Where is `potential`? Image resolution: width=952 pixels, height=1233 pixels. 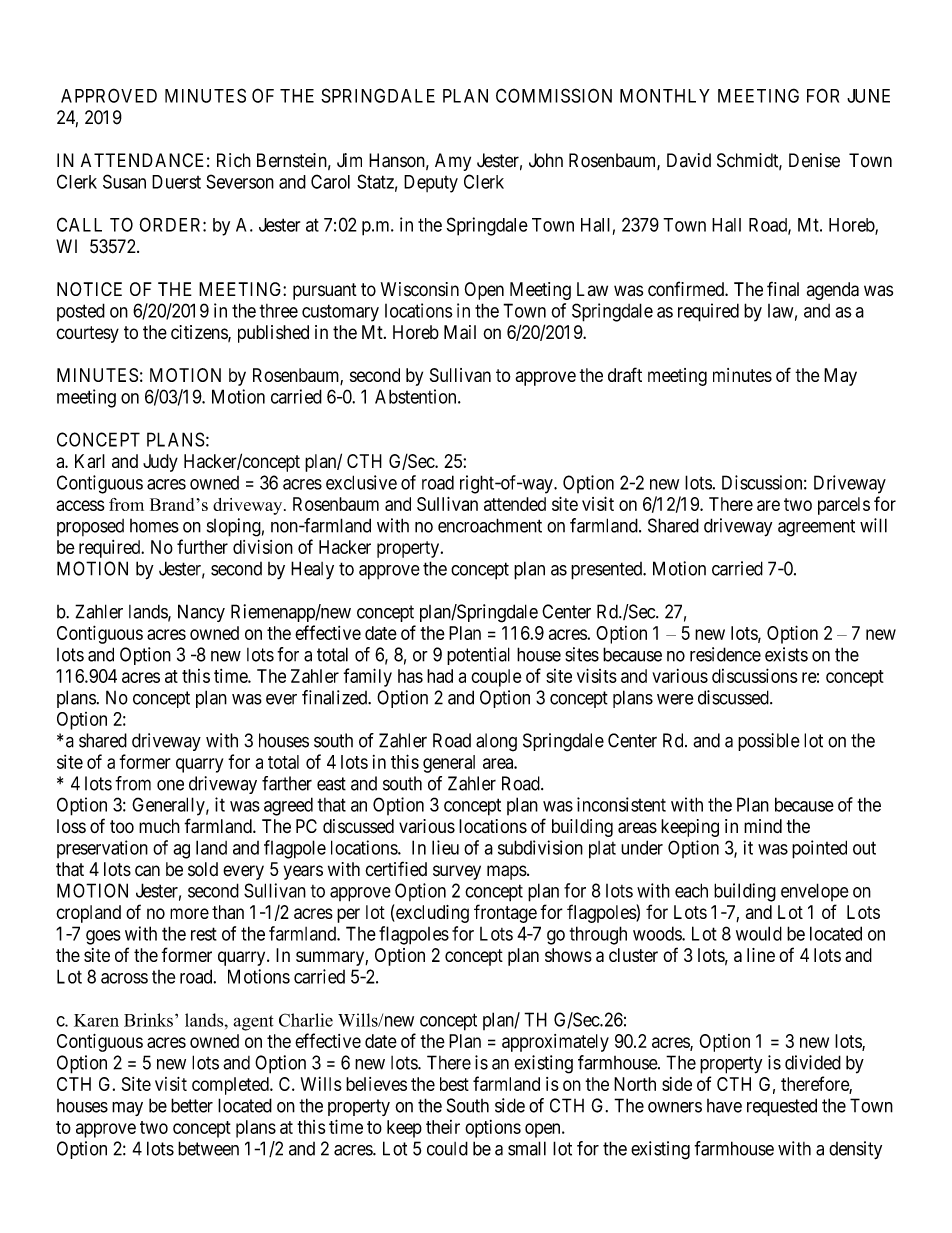 potential is located at coordinates (478, 656).
